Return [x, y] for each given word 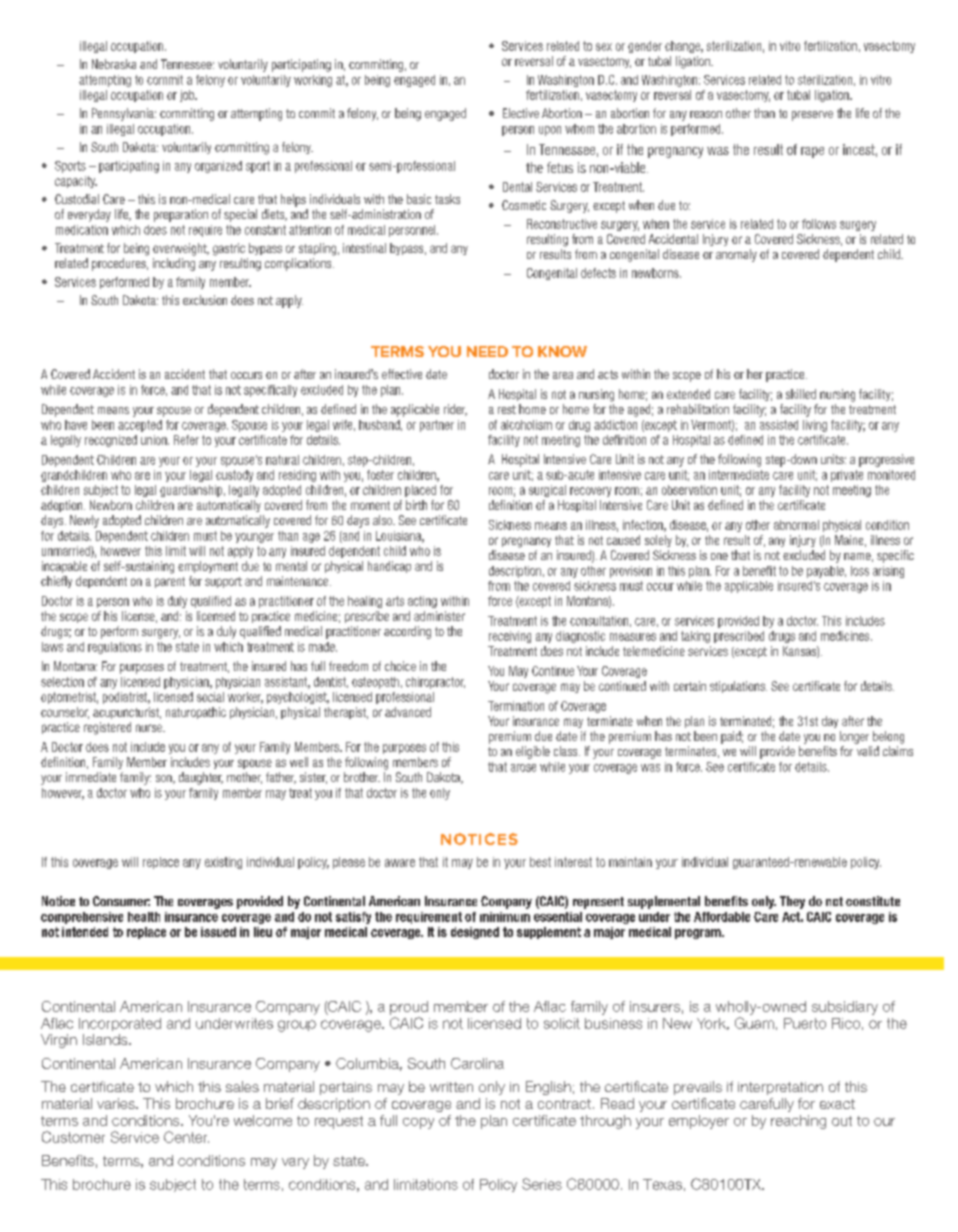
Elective [521, 113]
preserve [812, 116]
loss [860, 571]
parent [170, 582]
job [188, 96]
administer [439, 616]
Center [186, 1137]
